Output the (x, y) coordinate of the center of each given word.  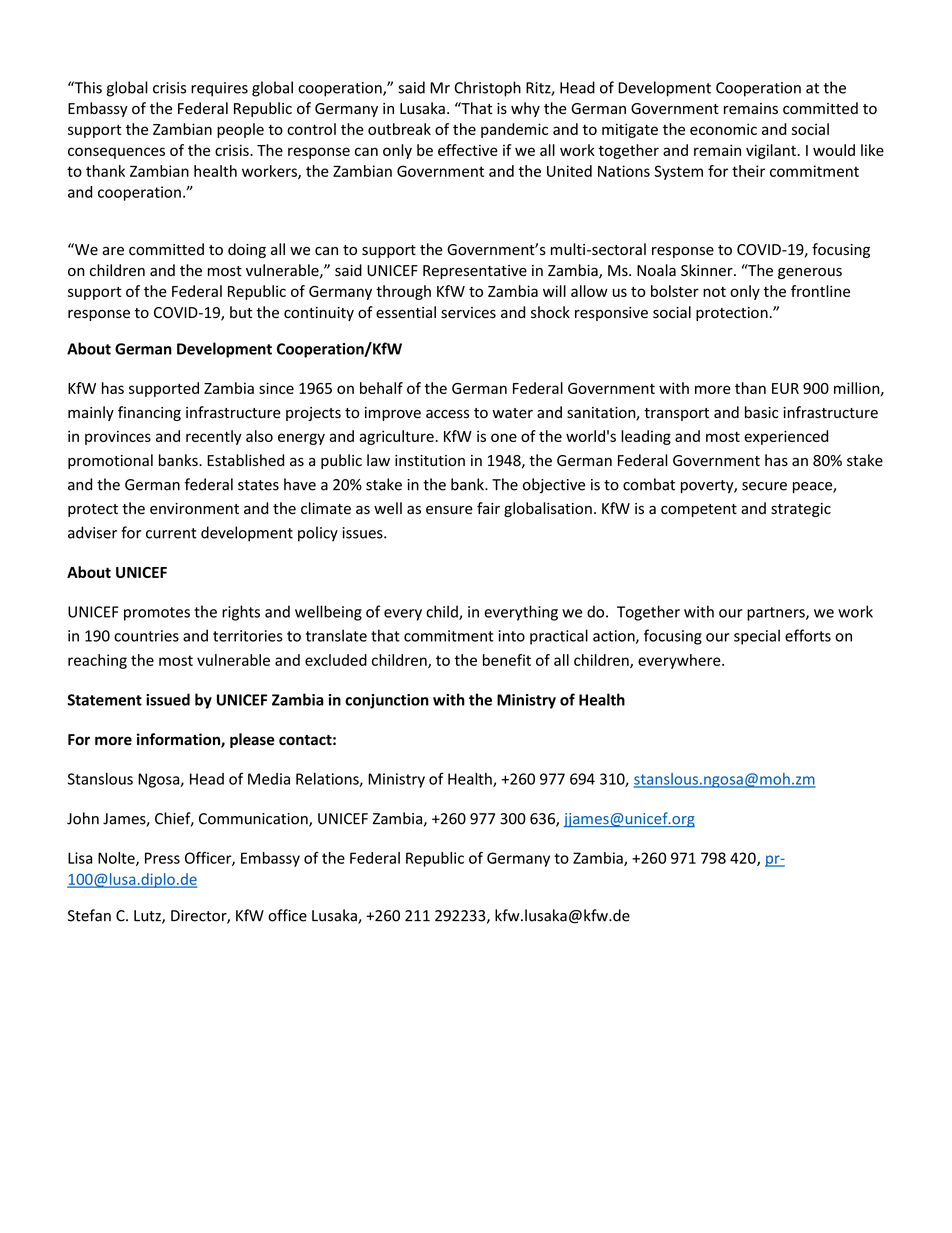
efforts (808, 635)
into (512, 636)
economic (723, 129)
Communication (254, 820)
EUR (785, 388)
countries (146, 636)
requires (219, 89)
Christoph (487, 89)
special (757, 637)
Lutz (148, 917)
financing (149, 413)
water (512, 413)
